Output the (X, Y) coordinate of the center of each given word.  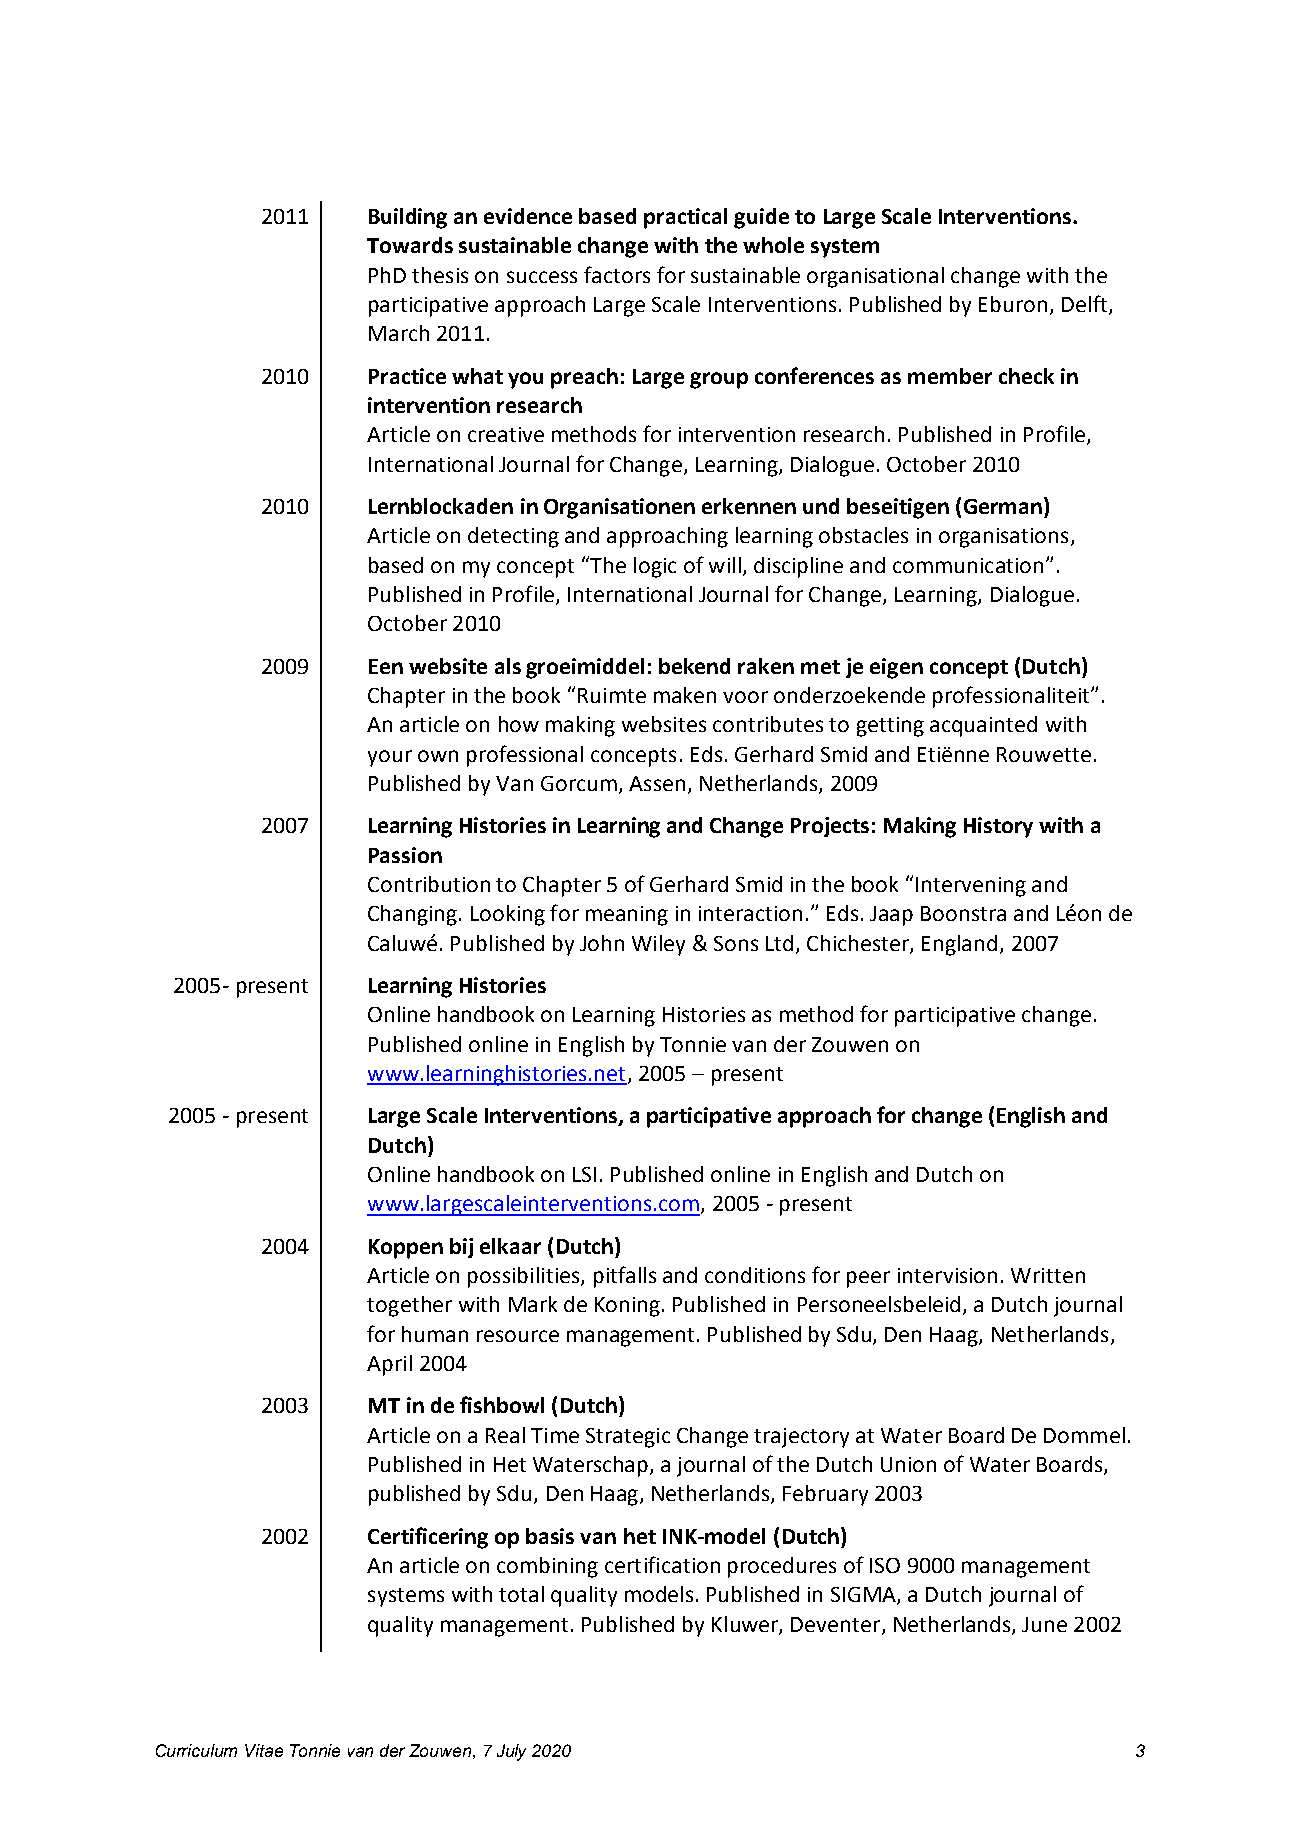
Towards (410, 245)
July (511, 1752)
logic (655, 567)
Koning (627, 1307)
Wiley (658, 945)
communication (968, 565)
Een (386, 666)
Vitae (264, 1750)
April (389, 1365)
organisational (875, 277)
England (959, 945)
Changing (412, 915)
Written (1048, 1275)
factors (617, 274)
